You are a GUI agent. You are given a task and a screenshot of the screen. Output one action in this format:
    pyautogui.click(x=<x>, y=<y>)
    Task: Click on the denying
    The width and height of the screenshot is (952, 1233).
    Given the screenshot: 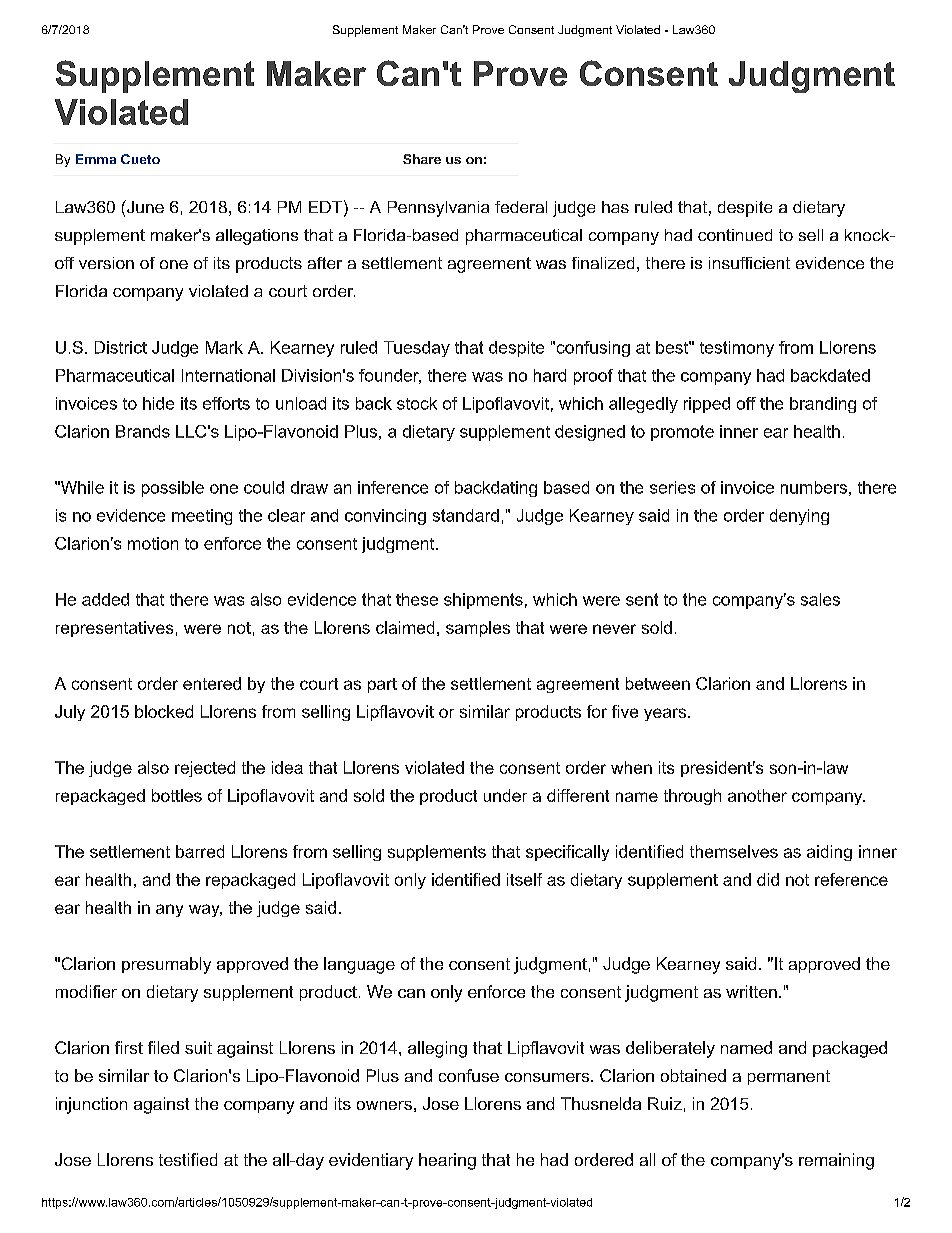 What is the action you would take?
    pyautogui.click(x=799, y=517)
